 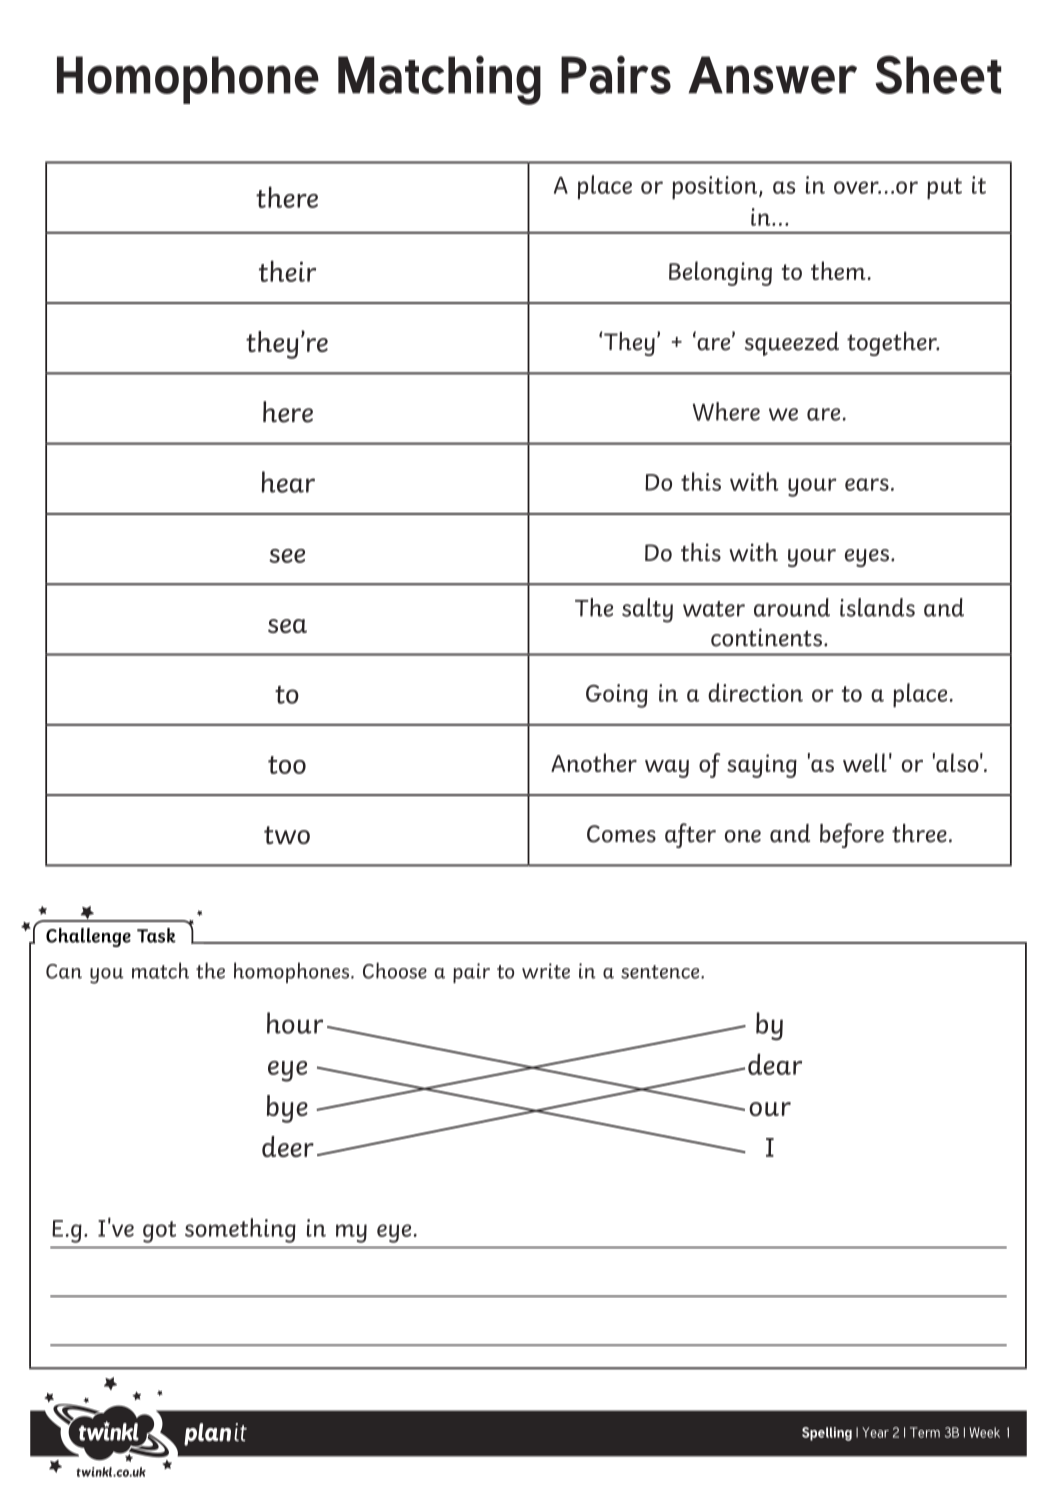 What do you see at coordinates (288, 482) in the document?
I see `hear` at bounding box center [288, 482].
